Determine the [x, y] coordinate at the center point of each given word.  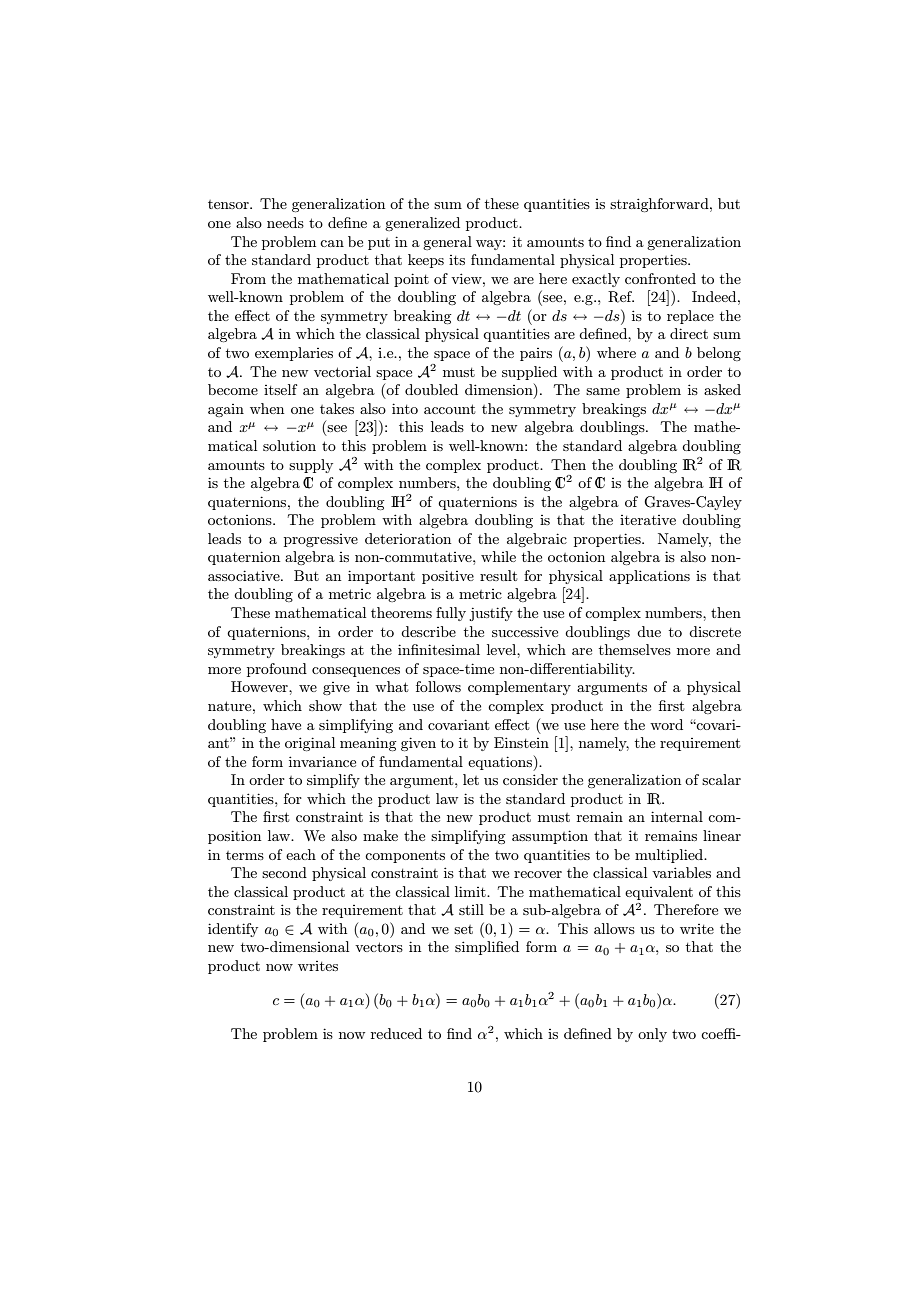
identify [233, 930]
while [498, 556]
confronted [660, 278]
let [471, 779]
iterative [648, 520]
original [310, 744]
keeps [426, 261]
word [666, 724]
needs [285, 222]
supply [311, 466]
